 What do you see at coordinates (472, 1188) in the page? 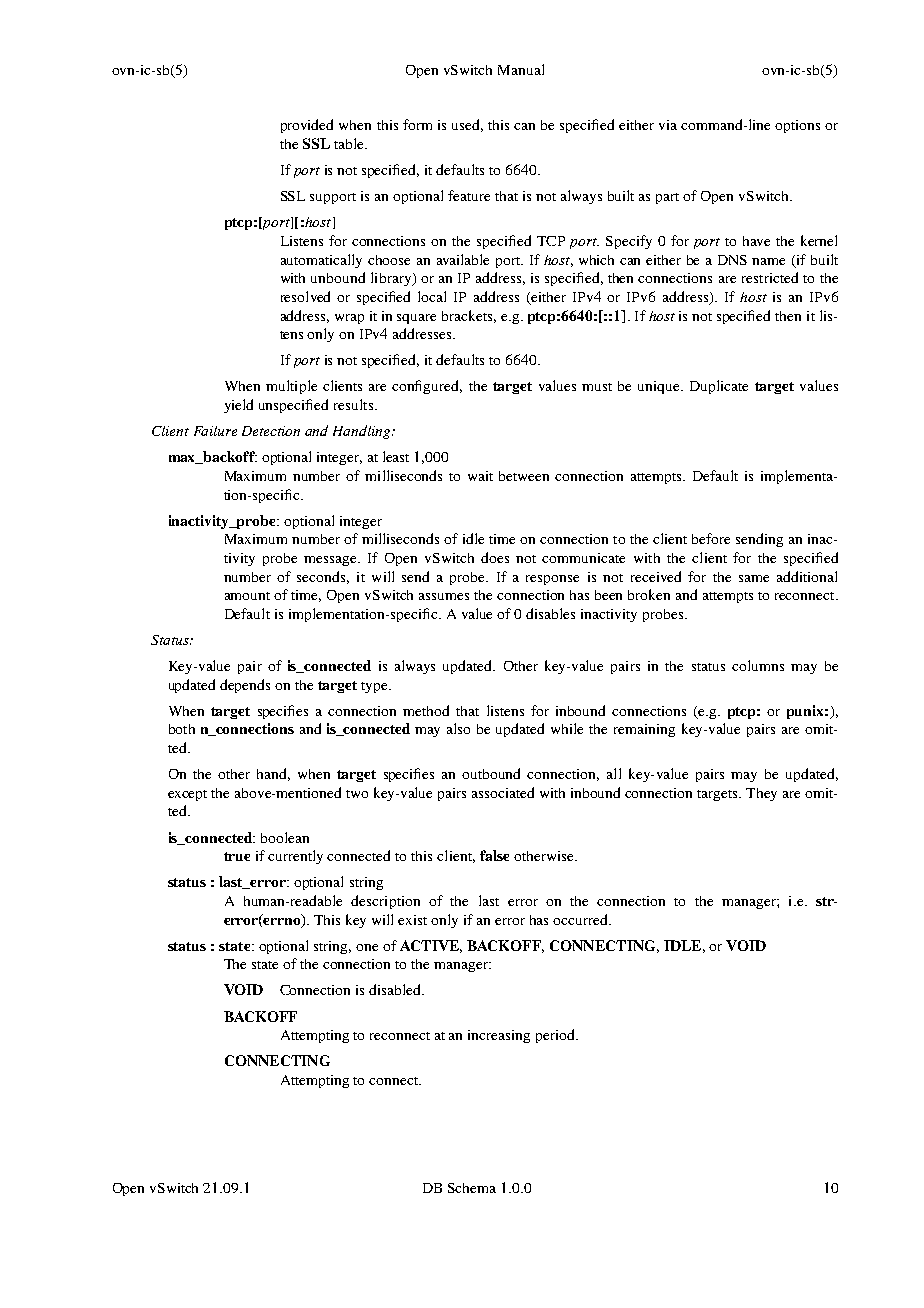
I see `Schema` at bounding box center [472, 1188].
